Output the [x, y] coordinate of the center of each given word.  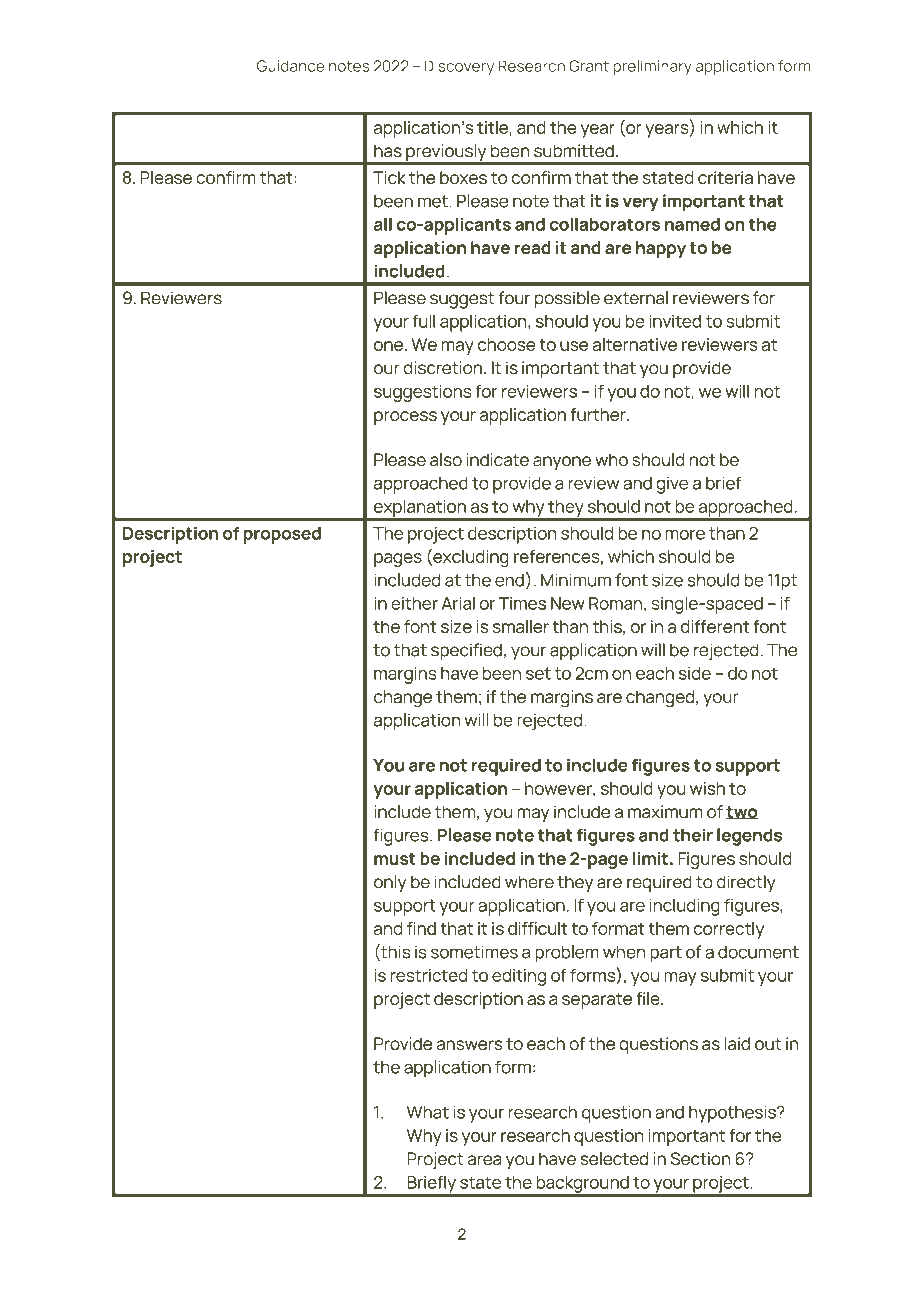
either [414, 603]
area [485, 1160]
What [428, 1112]
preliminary [652, 67]
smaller [521, 626]
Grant [589, 66]
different [715, 626]
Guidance [290, 66]
